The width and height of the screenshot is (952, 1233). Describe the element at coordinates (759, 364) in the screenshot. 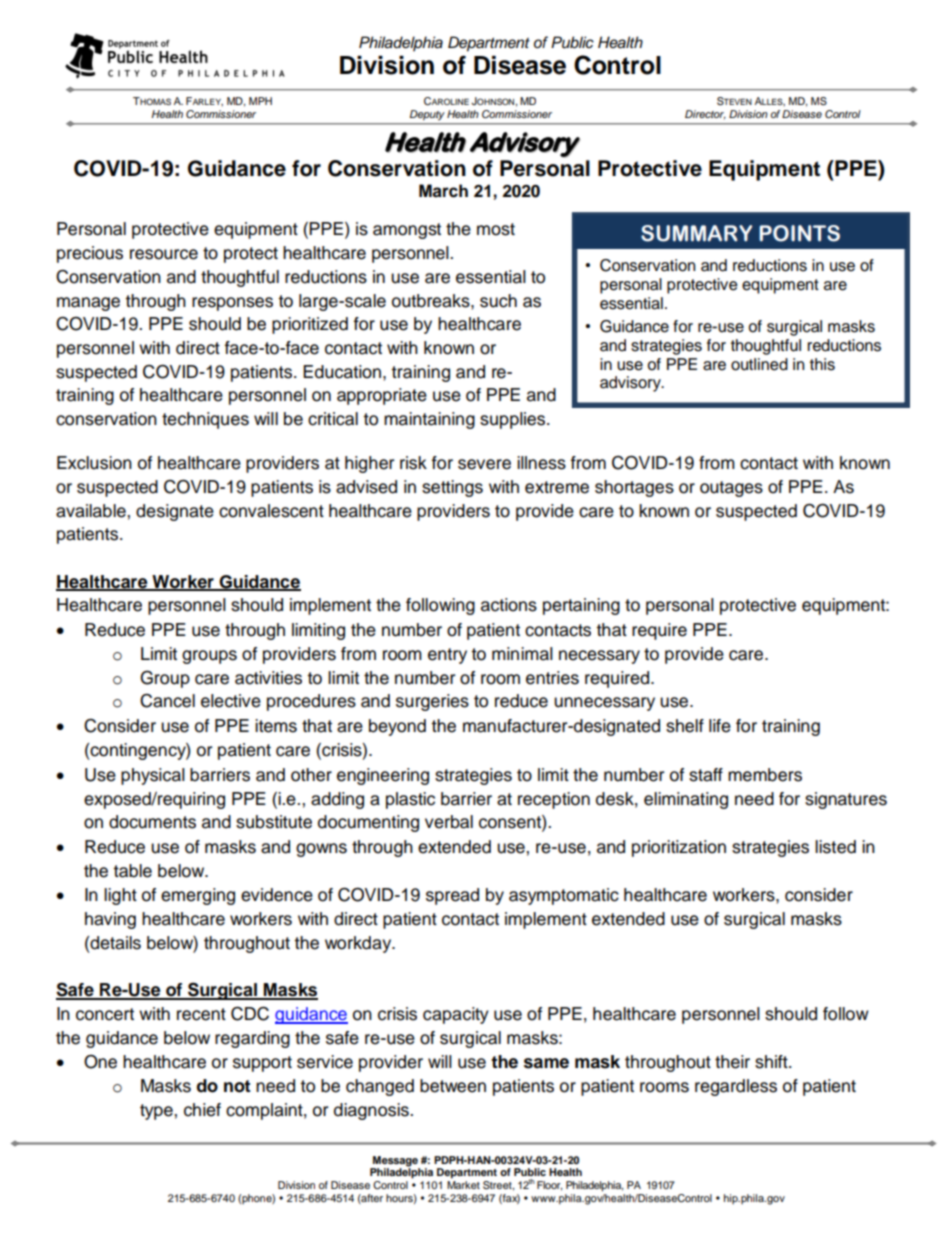

I see `outlined` at that location.
